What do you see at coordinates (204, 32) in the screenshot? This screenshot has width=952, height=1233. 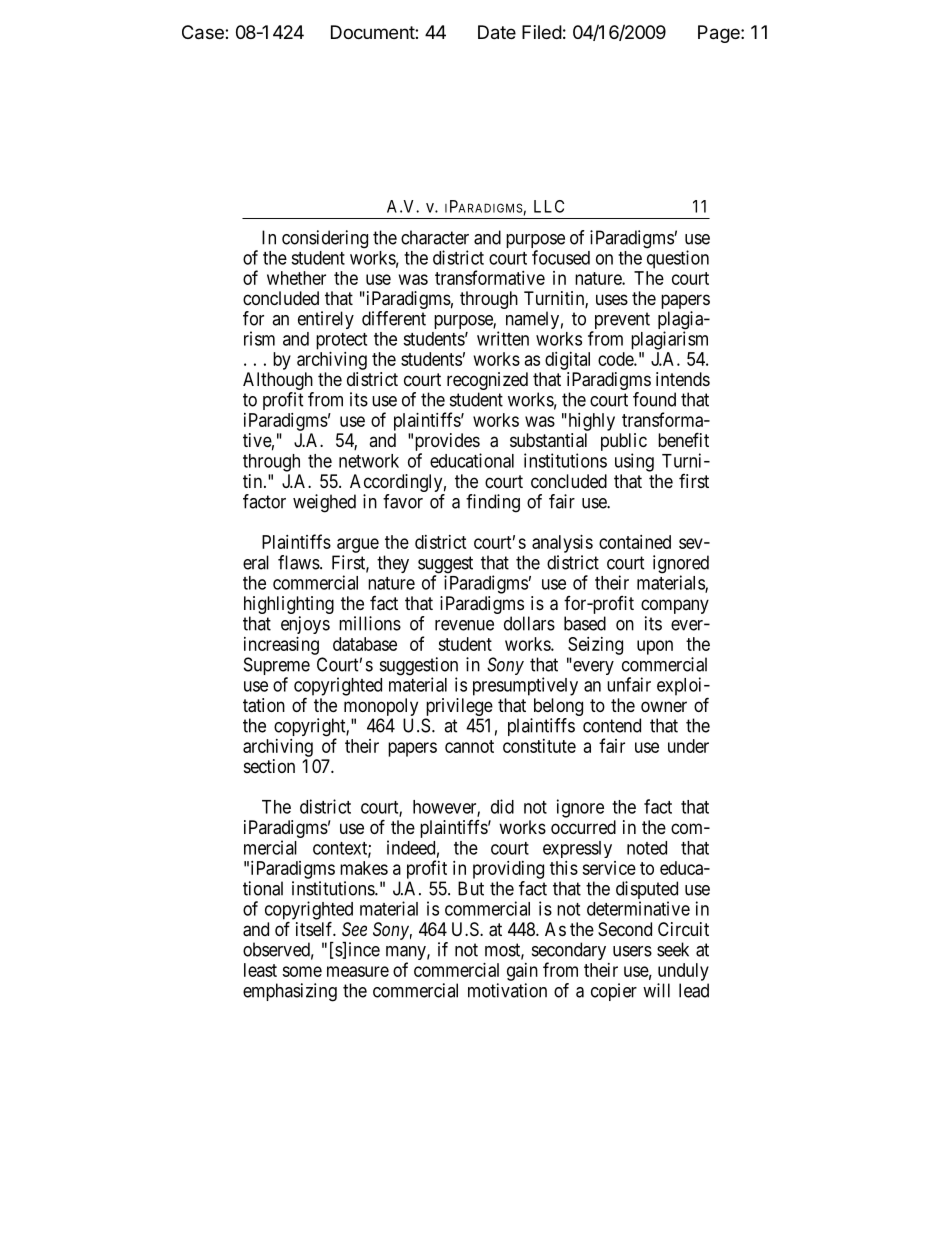 I see `Case` at bounding box center [204, 32].
